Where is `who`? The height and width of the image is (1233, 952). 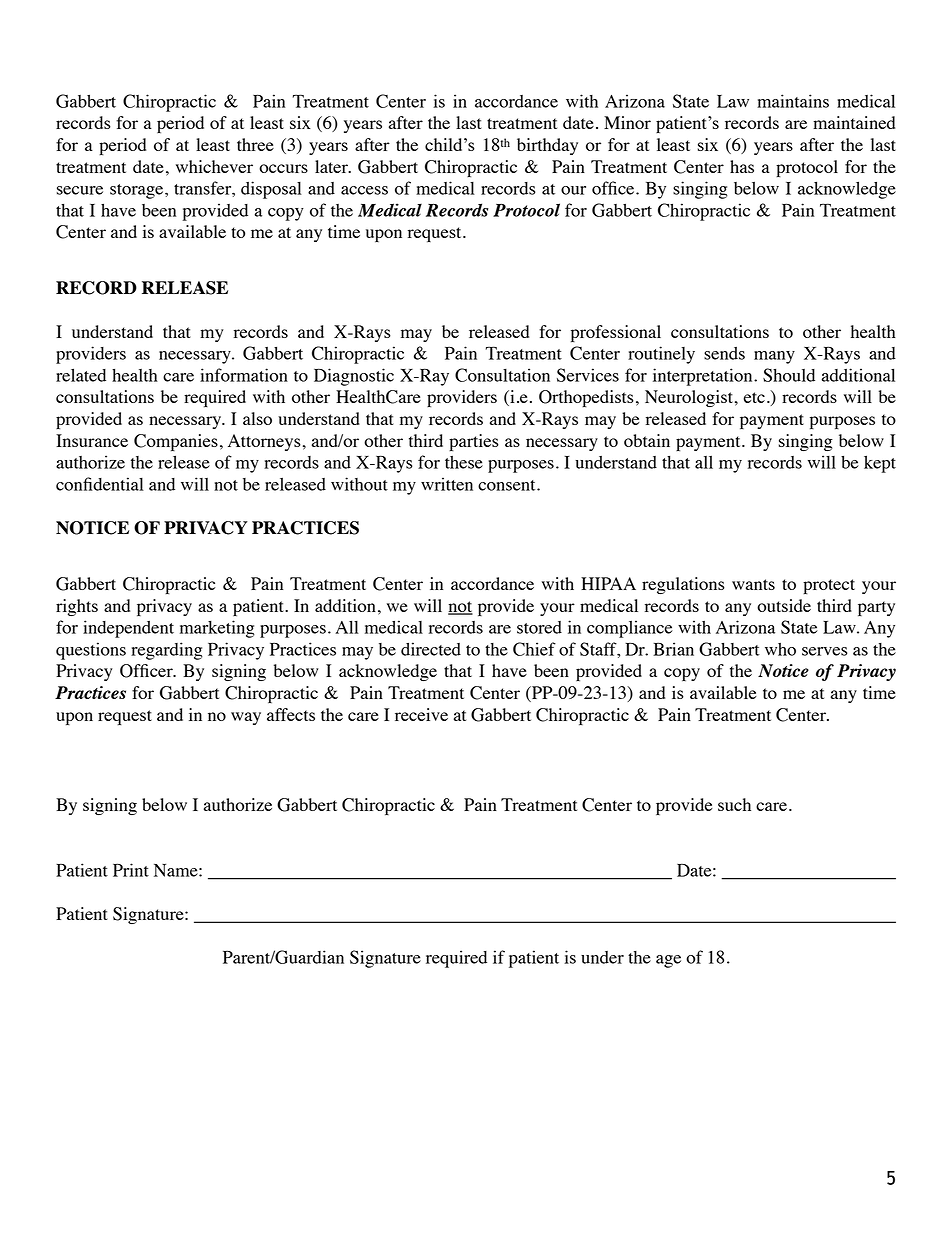
who is located at coordinates (780, 649).
